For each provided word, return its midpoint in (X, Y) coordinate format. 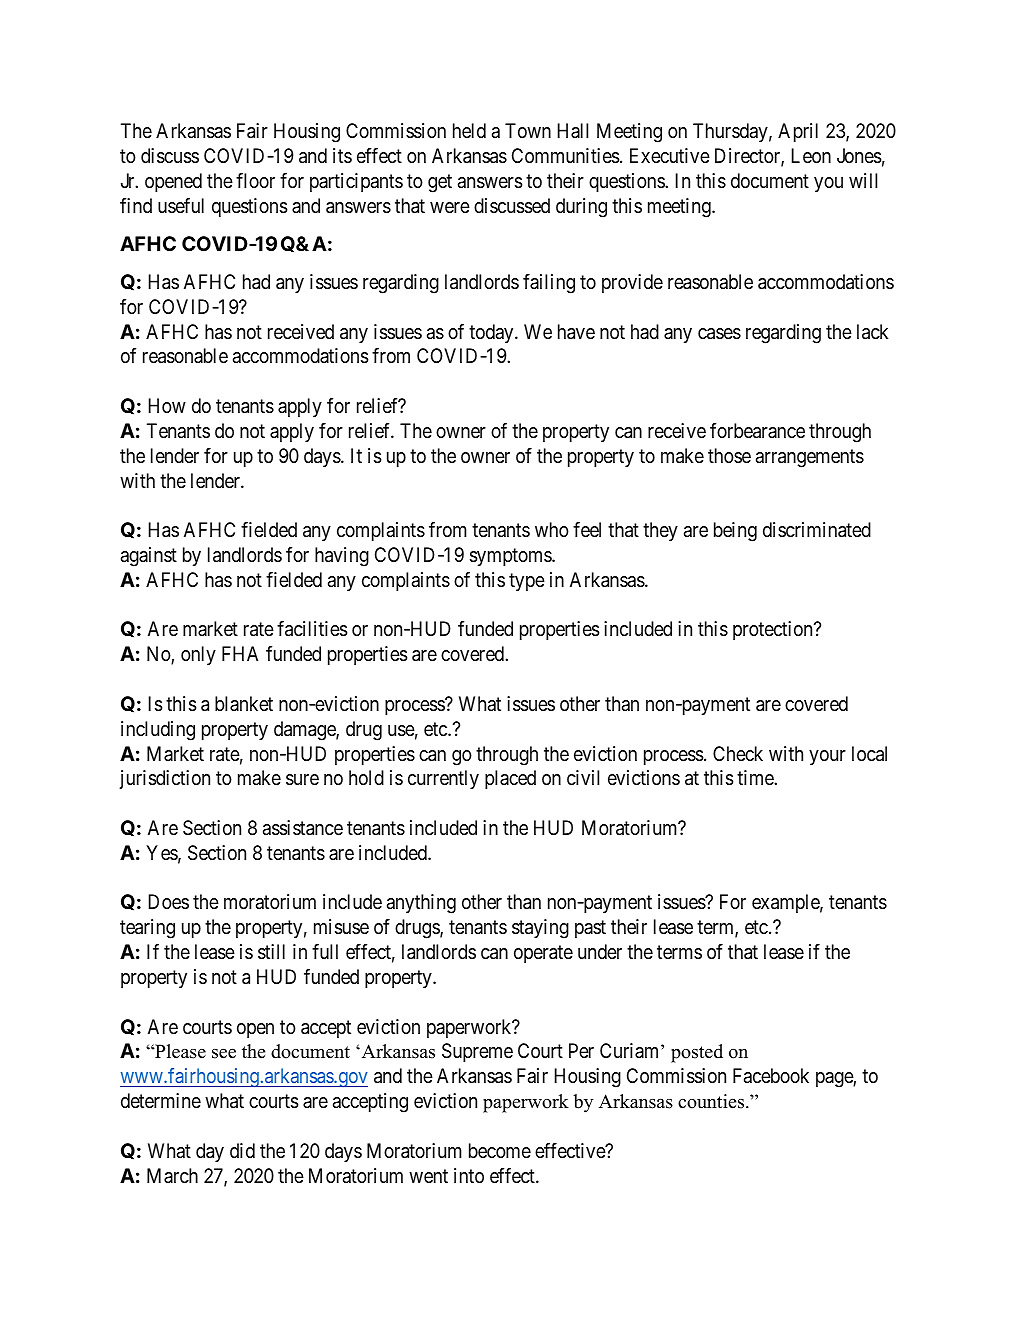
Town (528, 130)
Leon (811, 155)
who (552, 529)
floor (255, 180)
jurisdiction (164, 779)
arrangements (810, 458)
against (149, 557)
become (500, 1151)
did (242, 1150)
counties (712, 1101)
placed (510, 779)
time (756, 777)
